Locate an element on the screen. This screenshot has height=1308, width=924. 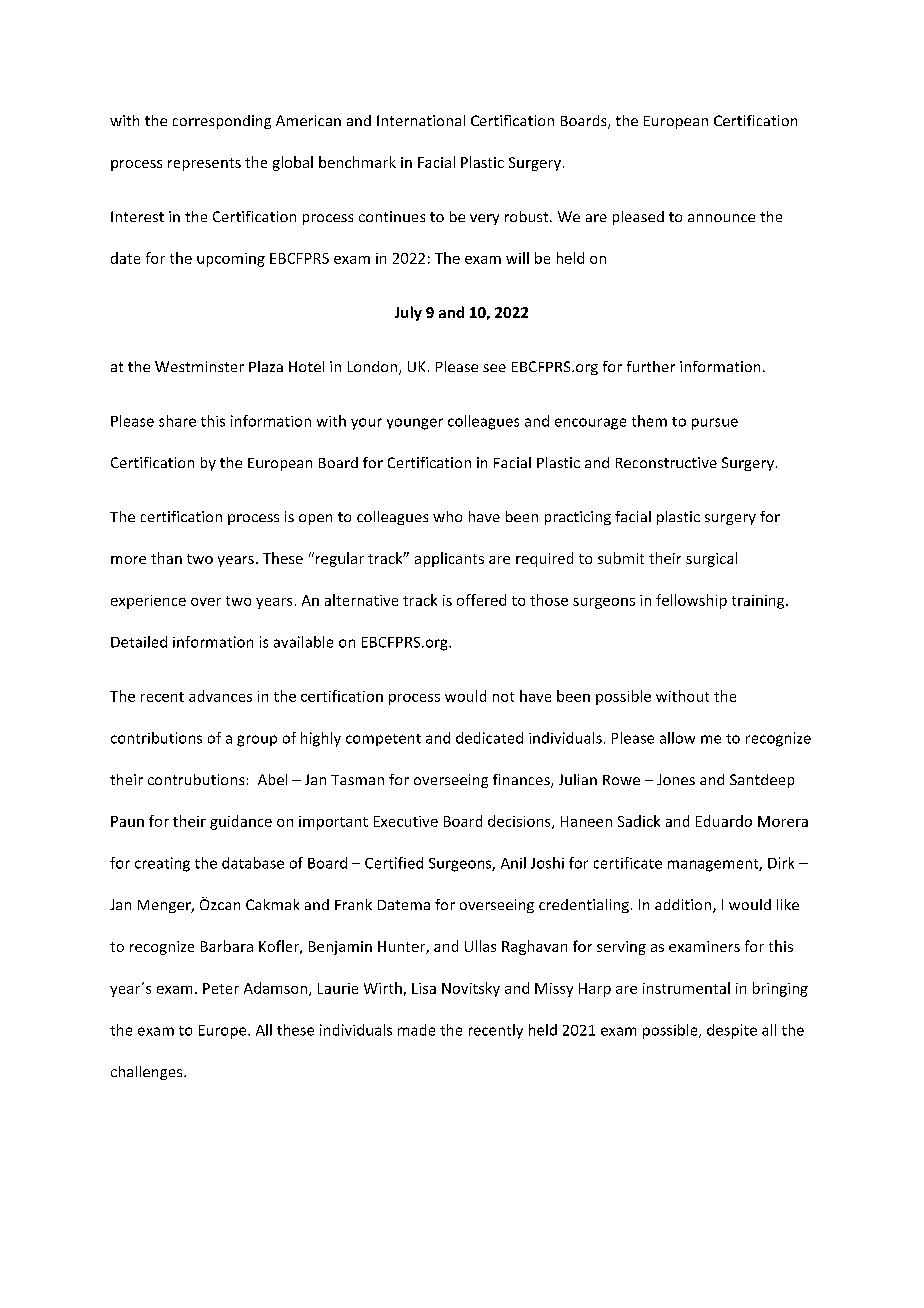
pursue is located at coordinates (715, 424).
